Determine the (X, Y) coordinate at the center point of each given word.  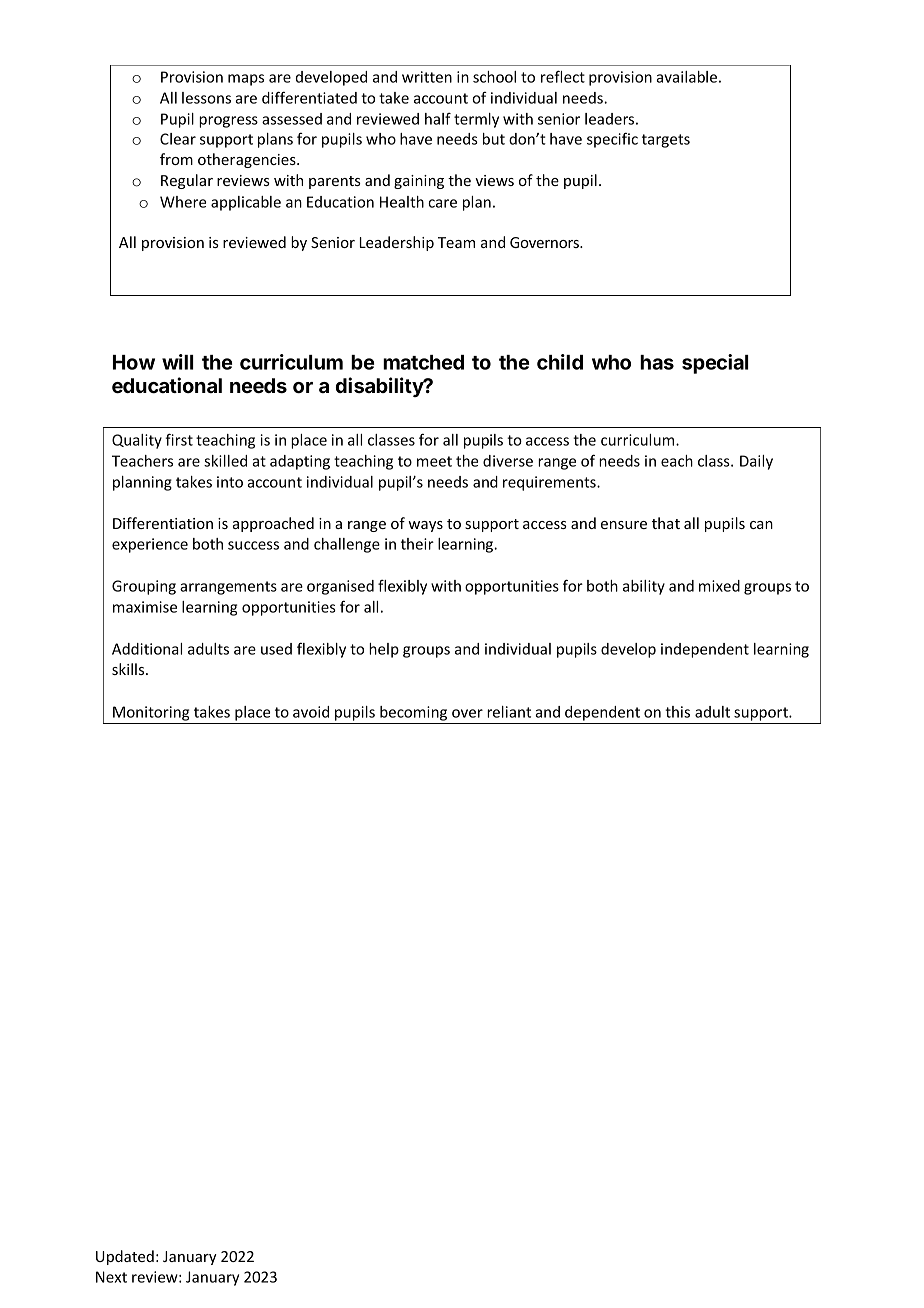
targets (666, 141)
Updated (125, 1257)
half (438, 119)
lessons (206, 98)
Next (111, 1277)
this (677, 712)
